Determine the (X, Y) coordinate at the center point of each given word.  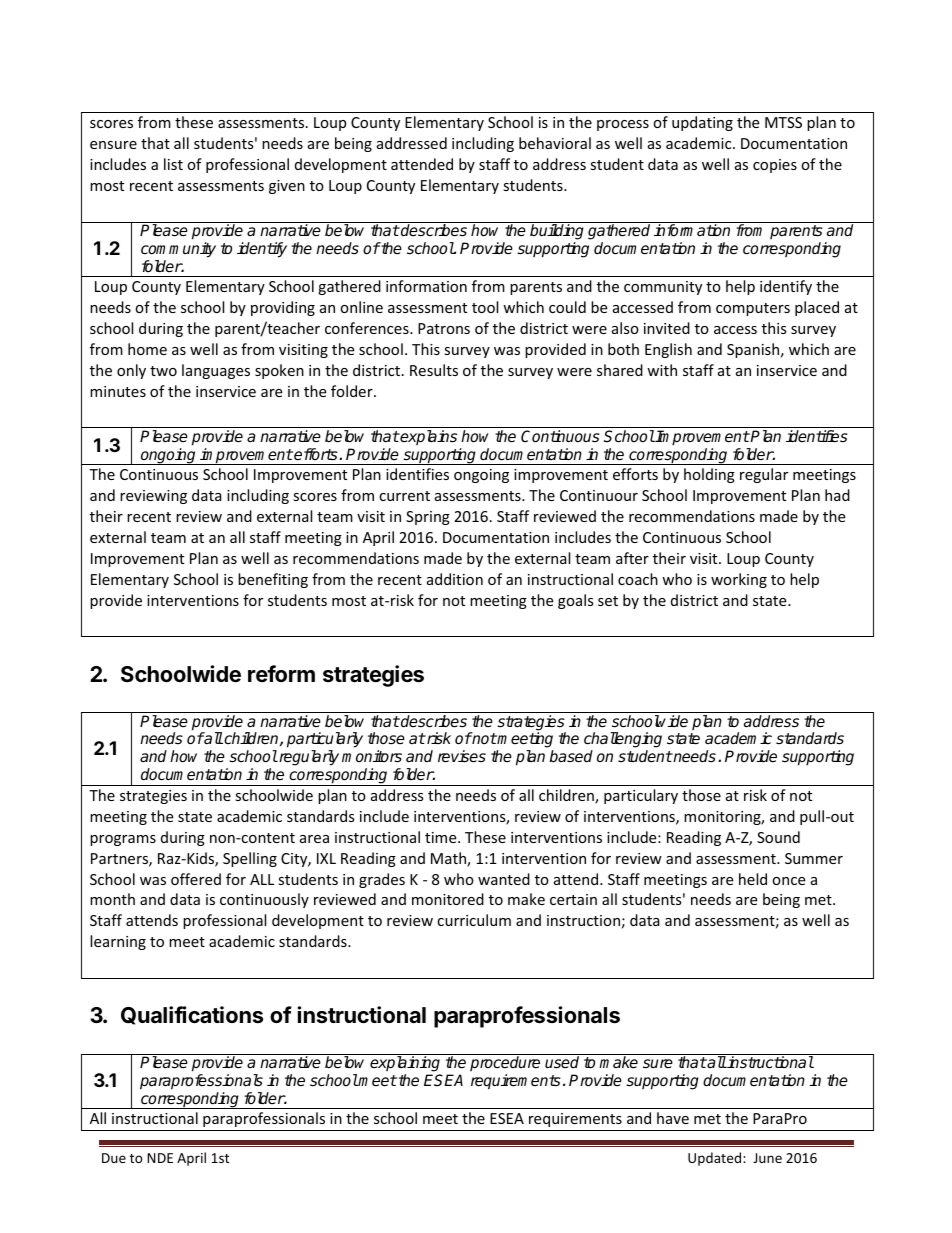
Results (434, 370)
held (753, 879)
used (562, 1062)
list (173, 164)
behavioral (555, 143)
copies (775, 166)
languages (216, 371)
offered (196, 879)
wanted (504, 879)
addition (455, 579)
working (739, 580)
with (662, 370)
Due (114, 1158)
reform (281, 673)
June (767, 1158)
